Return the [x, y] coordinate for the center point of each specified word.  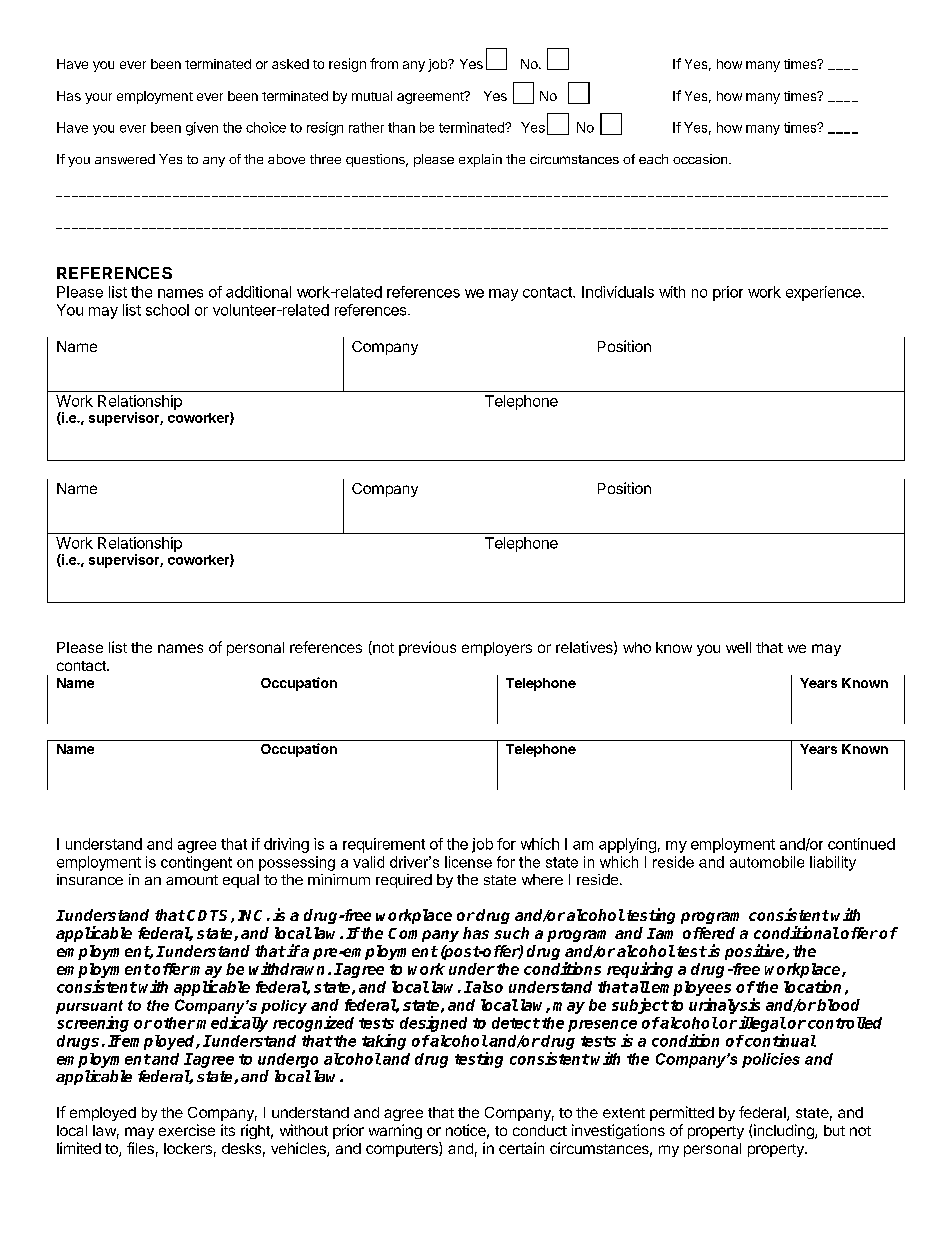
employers [497, 649]
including [785, 1131]
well [738, 647]
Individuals [618, 292]
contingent [196, 863]
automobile [767, 862]
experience [824, 293]
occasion [701, 159]
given [202, 129]
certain [521, 1148]
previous [427, 648]
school [167, 310]
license [468, 862]
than [401, 127]
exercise [187, 1130]
